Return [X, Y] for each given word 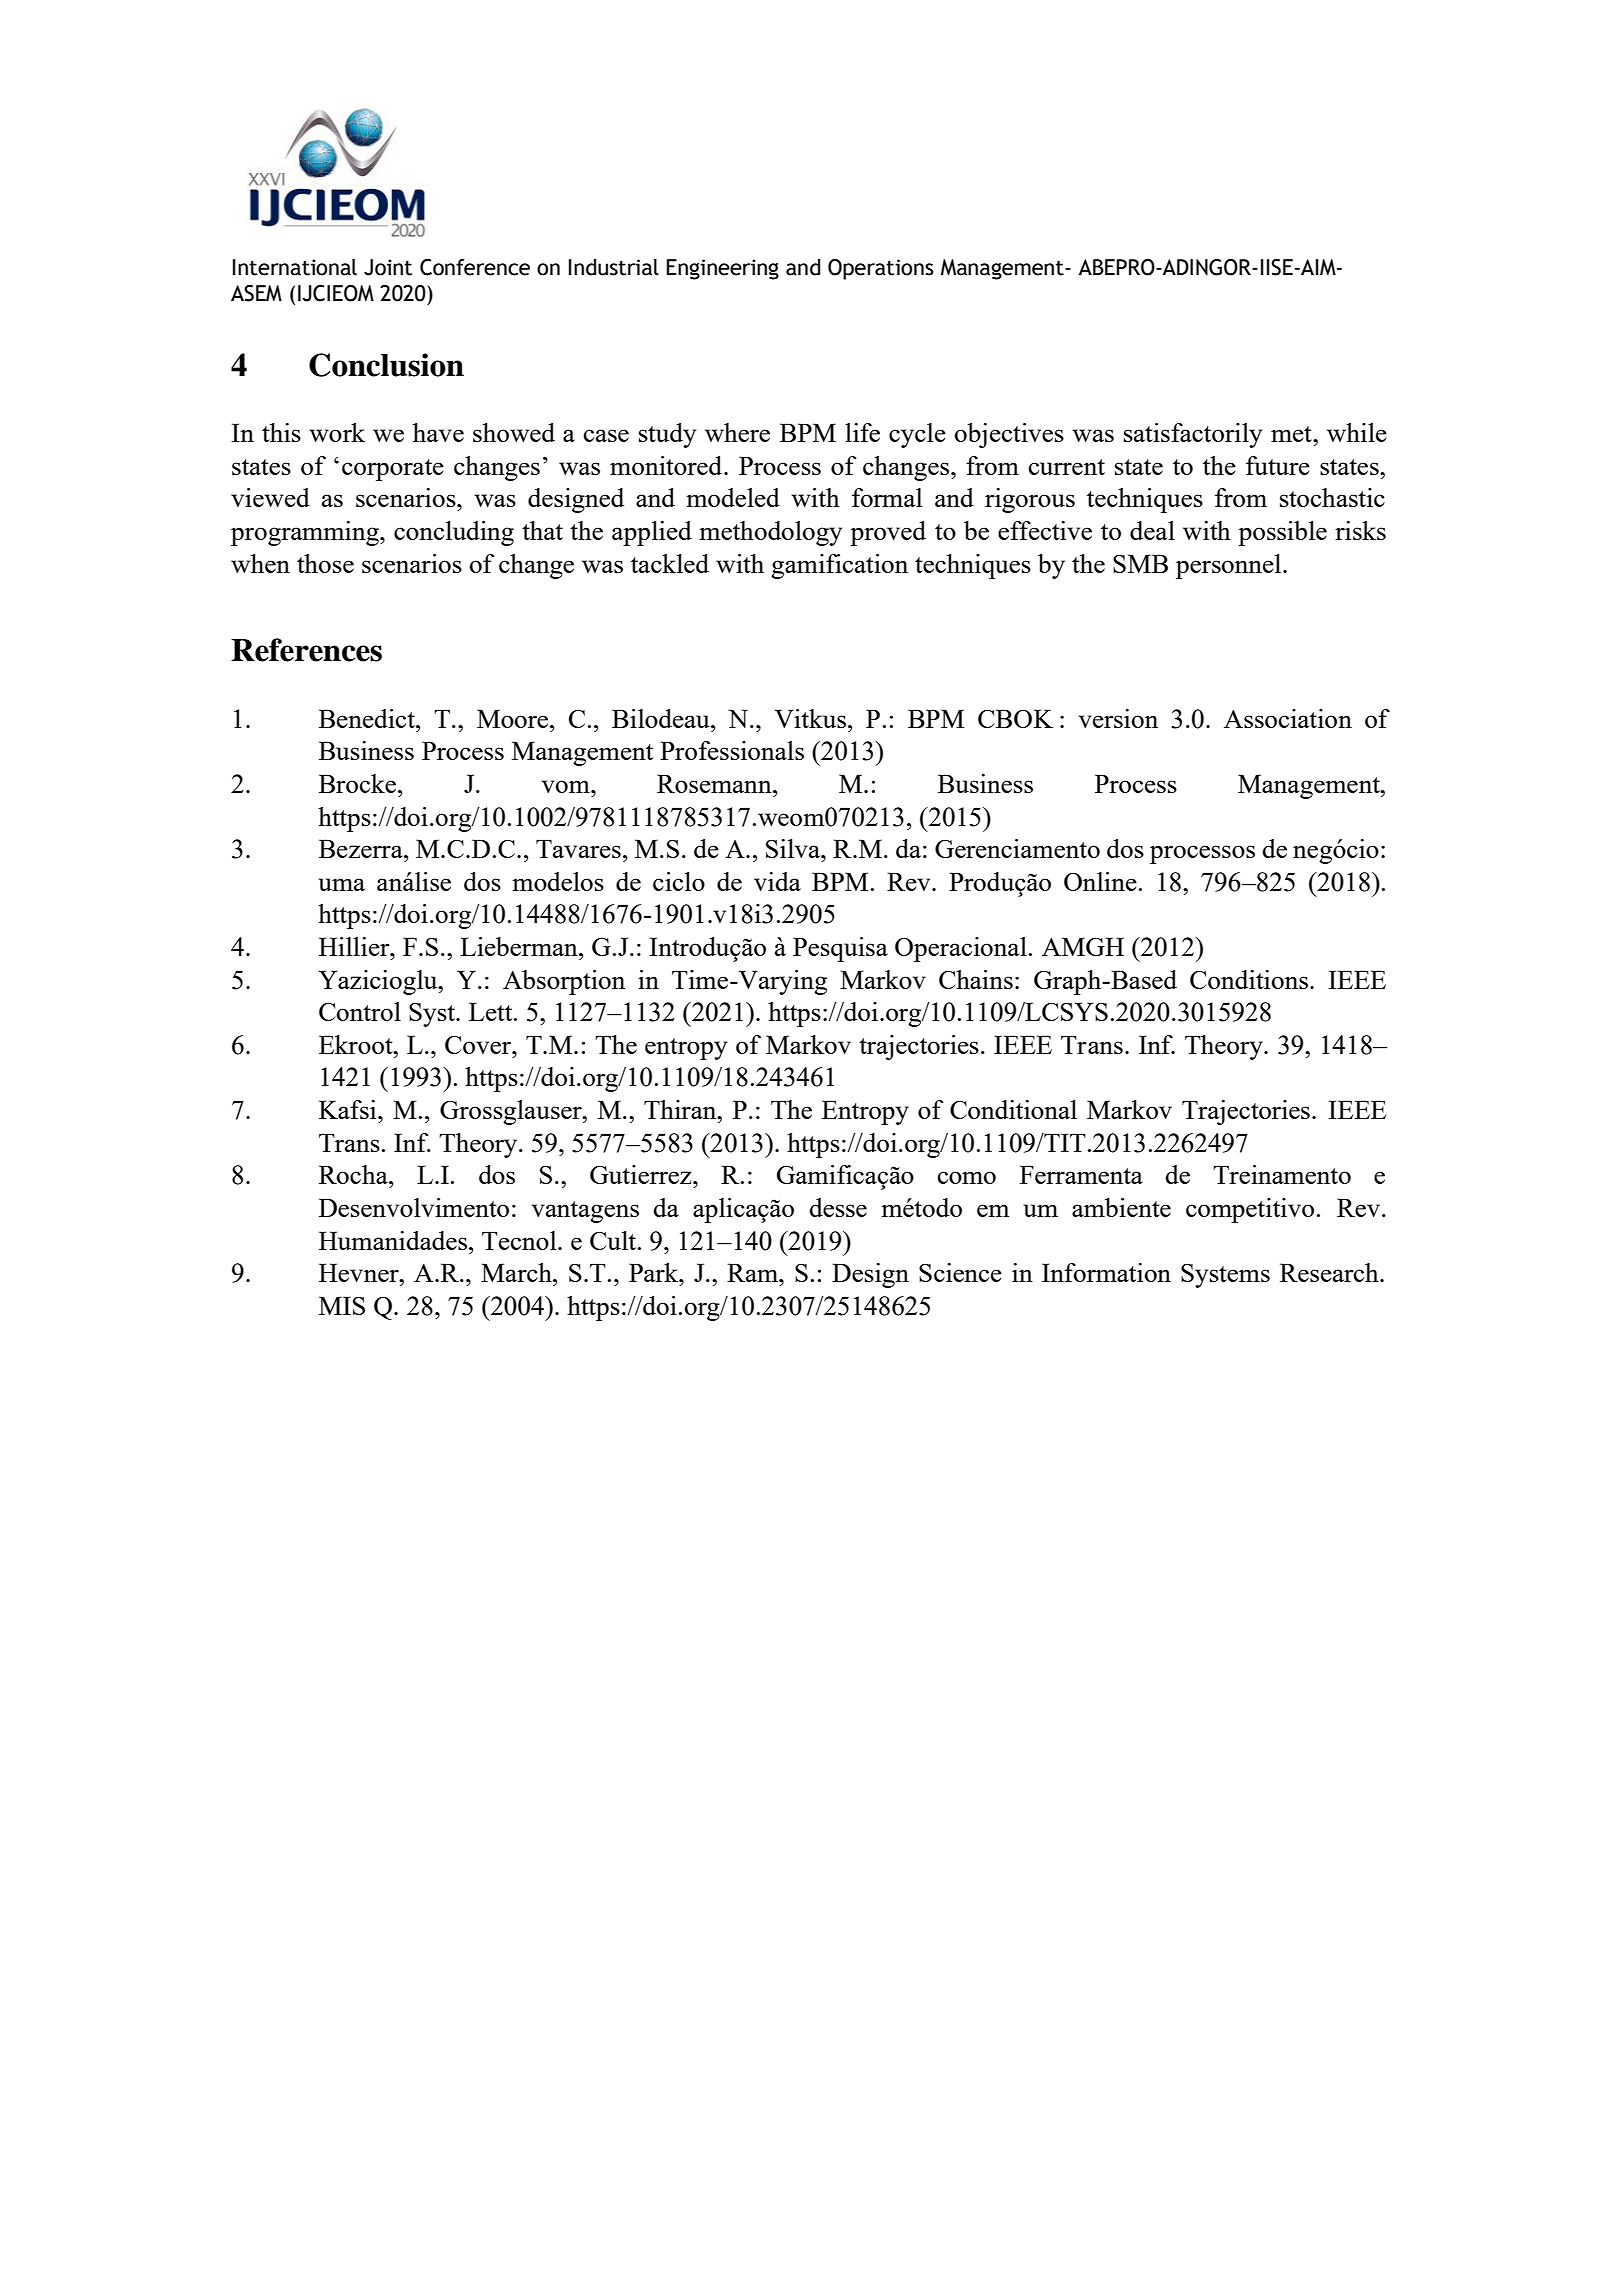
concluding [454, 533]
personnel [1230, 566]
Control [360, 1011]
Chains [976, 979]
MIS [342, 1305]
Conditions [1249, 979]
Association [1288, 718]
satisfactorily [1193, 435]
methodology [770, 533]
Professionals [732, 750]
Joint [388, 267]
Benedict [368, 718]
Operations [881, 269]
